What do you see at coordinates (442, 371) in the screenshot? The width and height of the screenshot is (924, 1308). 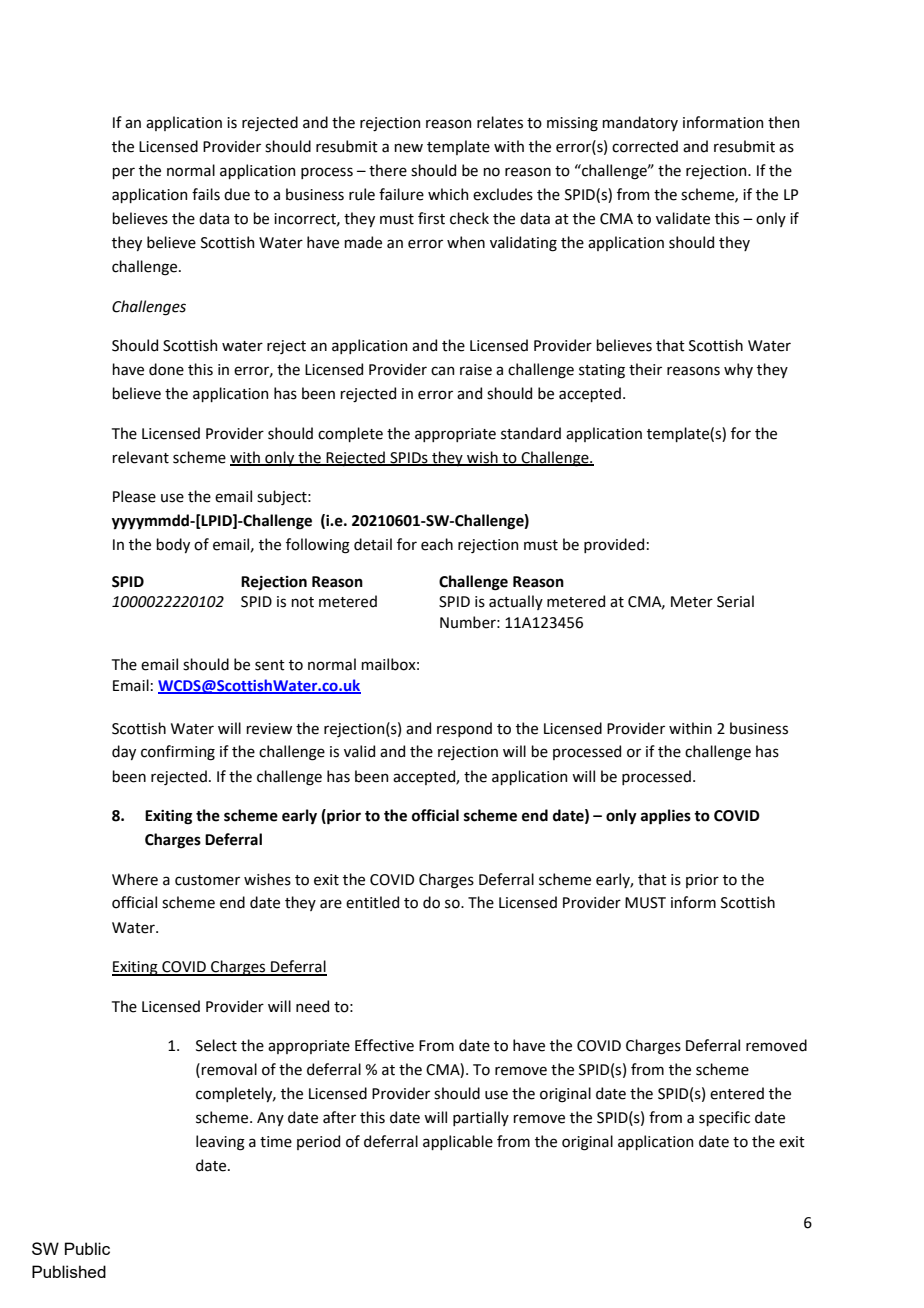 I see `can` at bounding box center [442, 371].
